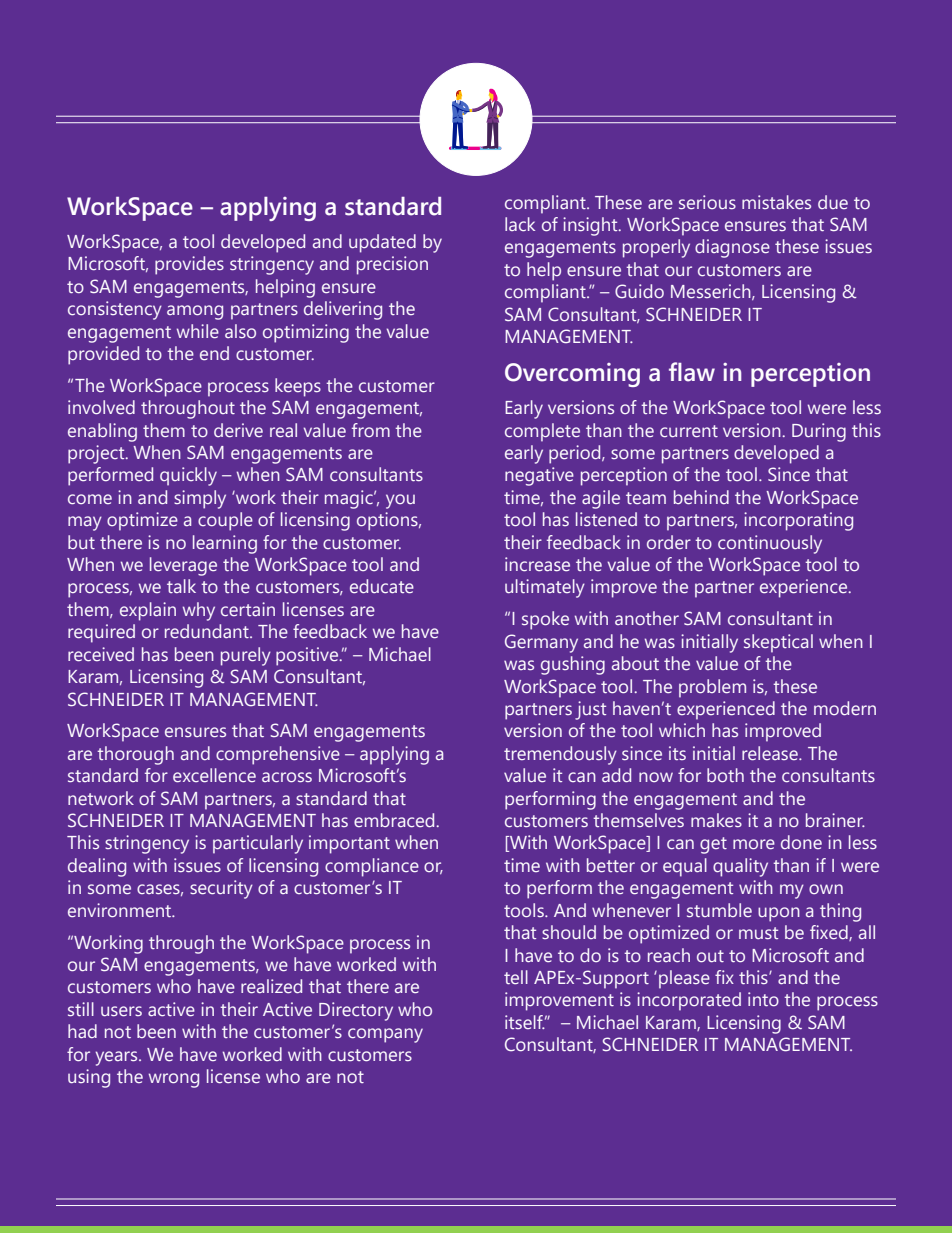 The width and height of the page is (952, 1233). What do you see at coordinates (189, 265) in the page?
I see `provides` at bounding box center [189, 265].
